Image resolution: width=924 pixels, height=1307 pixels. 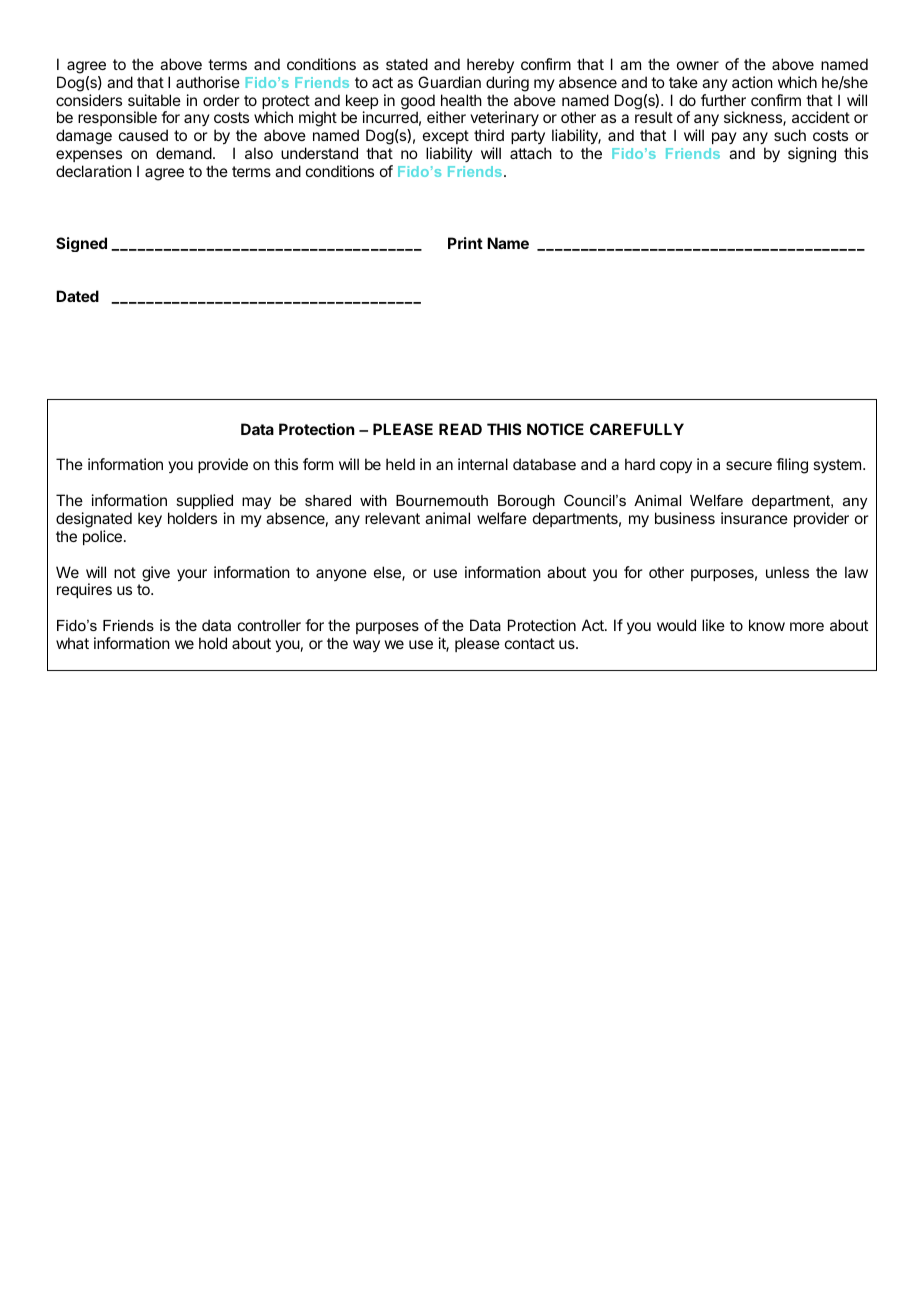 I want to click on insurance, so click(x=754, y=518).
